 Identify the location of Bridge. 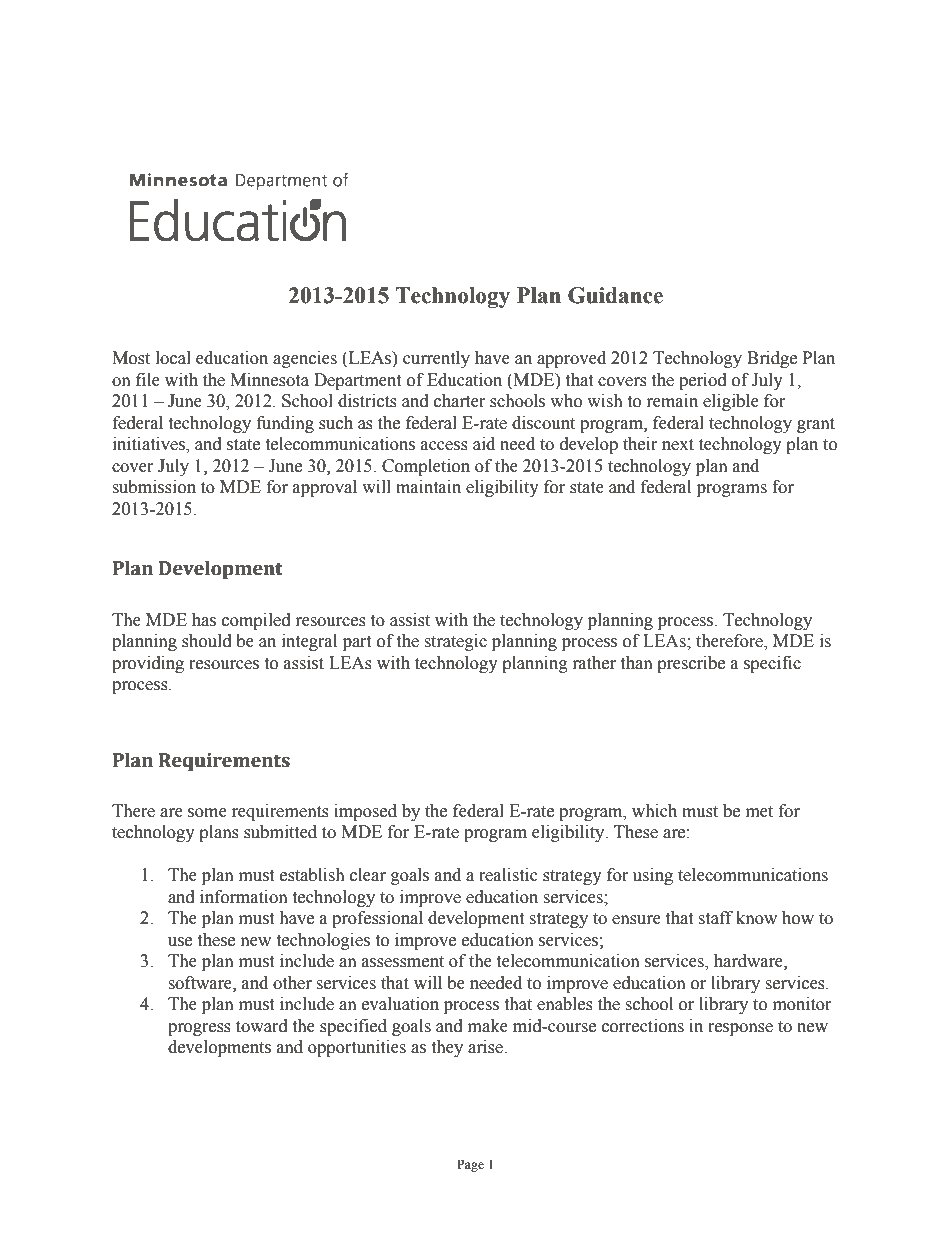
(772, 359).
